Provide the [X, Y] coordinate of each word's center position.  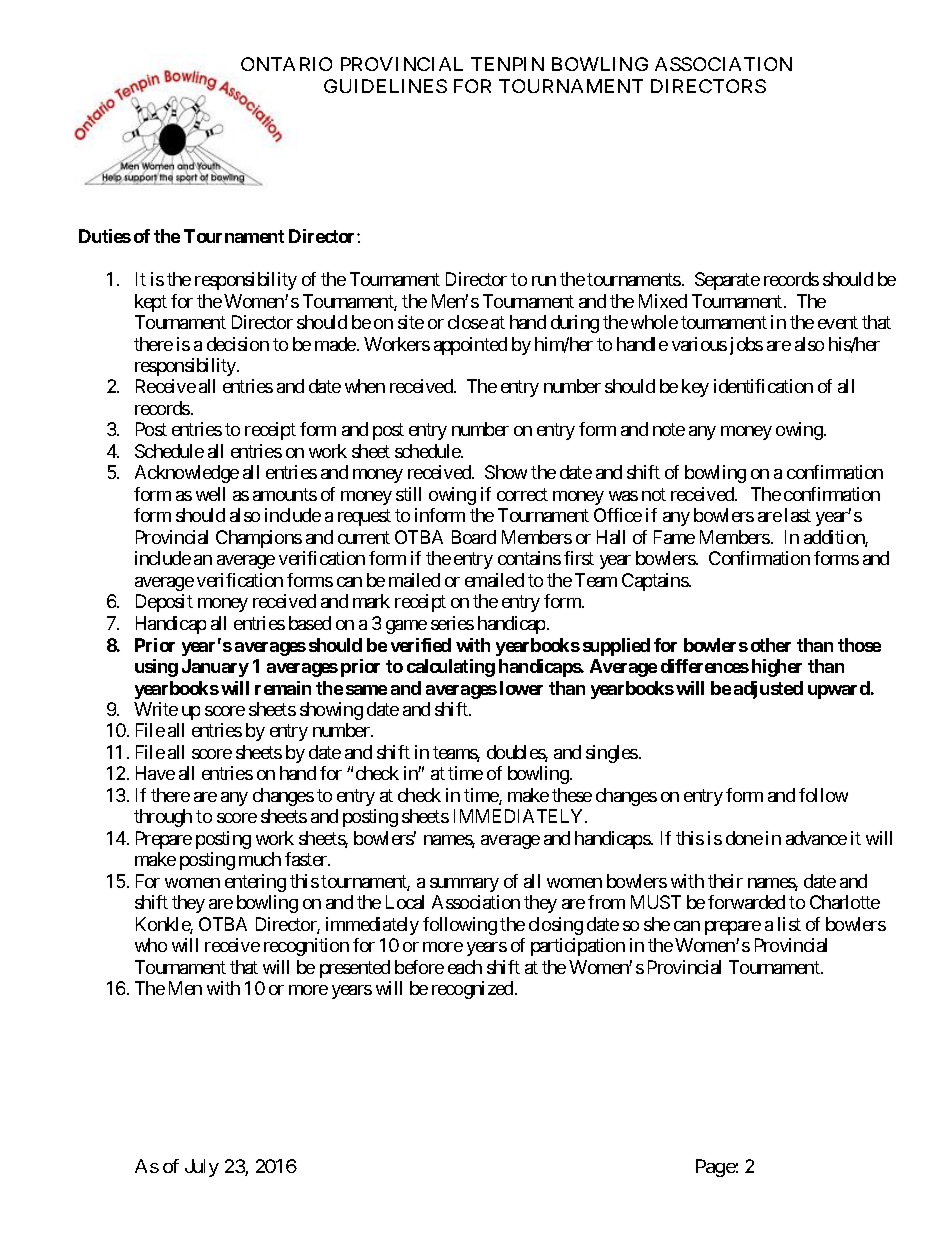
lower [521, 688]
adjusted [768, 690]
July [202, 1168]
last [798, 515]
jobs [746, 346]
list [789, 924]
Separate [727, 281]
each [465, 967]
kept [151, 303]
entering [255, 883]
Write [156, 709]
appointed [470, 346]
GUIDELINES [385, 86]
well [210, 494]
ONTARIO [286, 64]
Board [474, 537]
